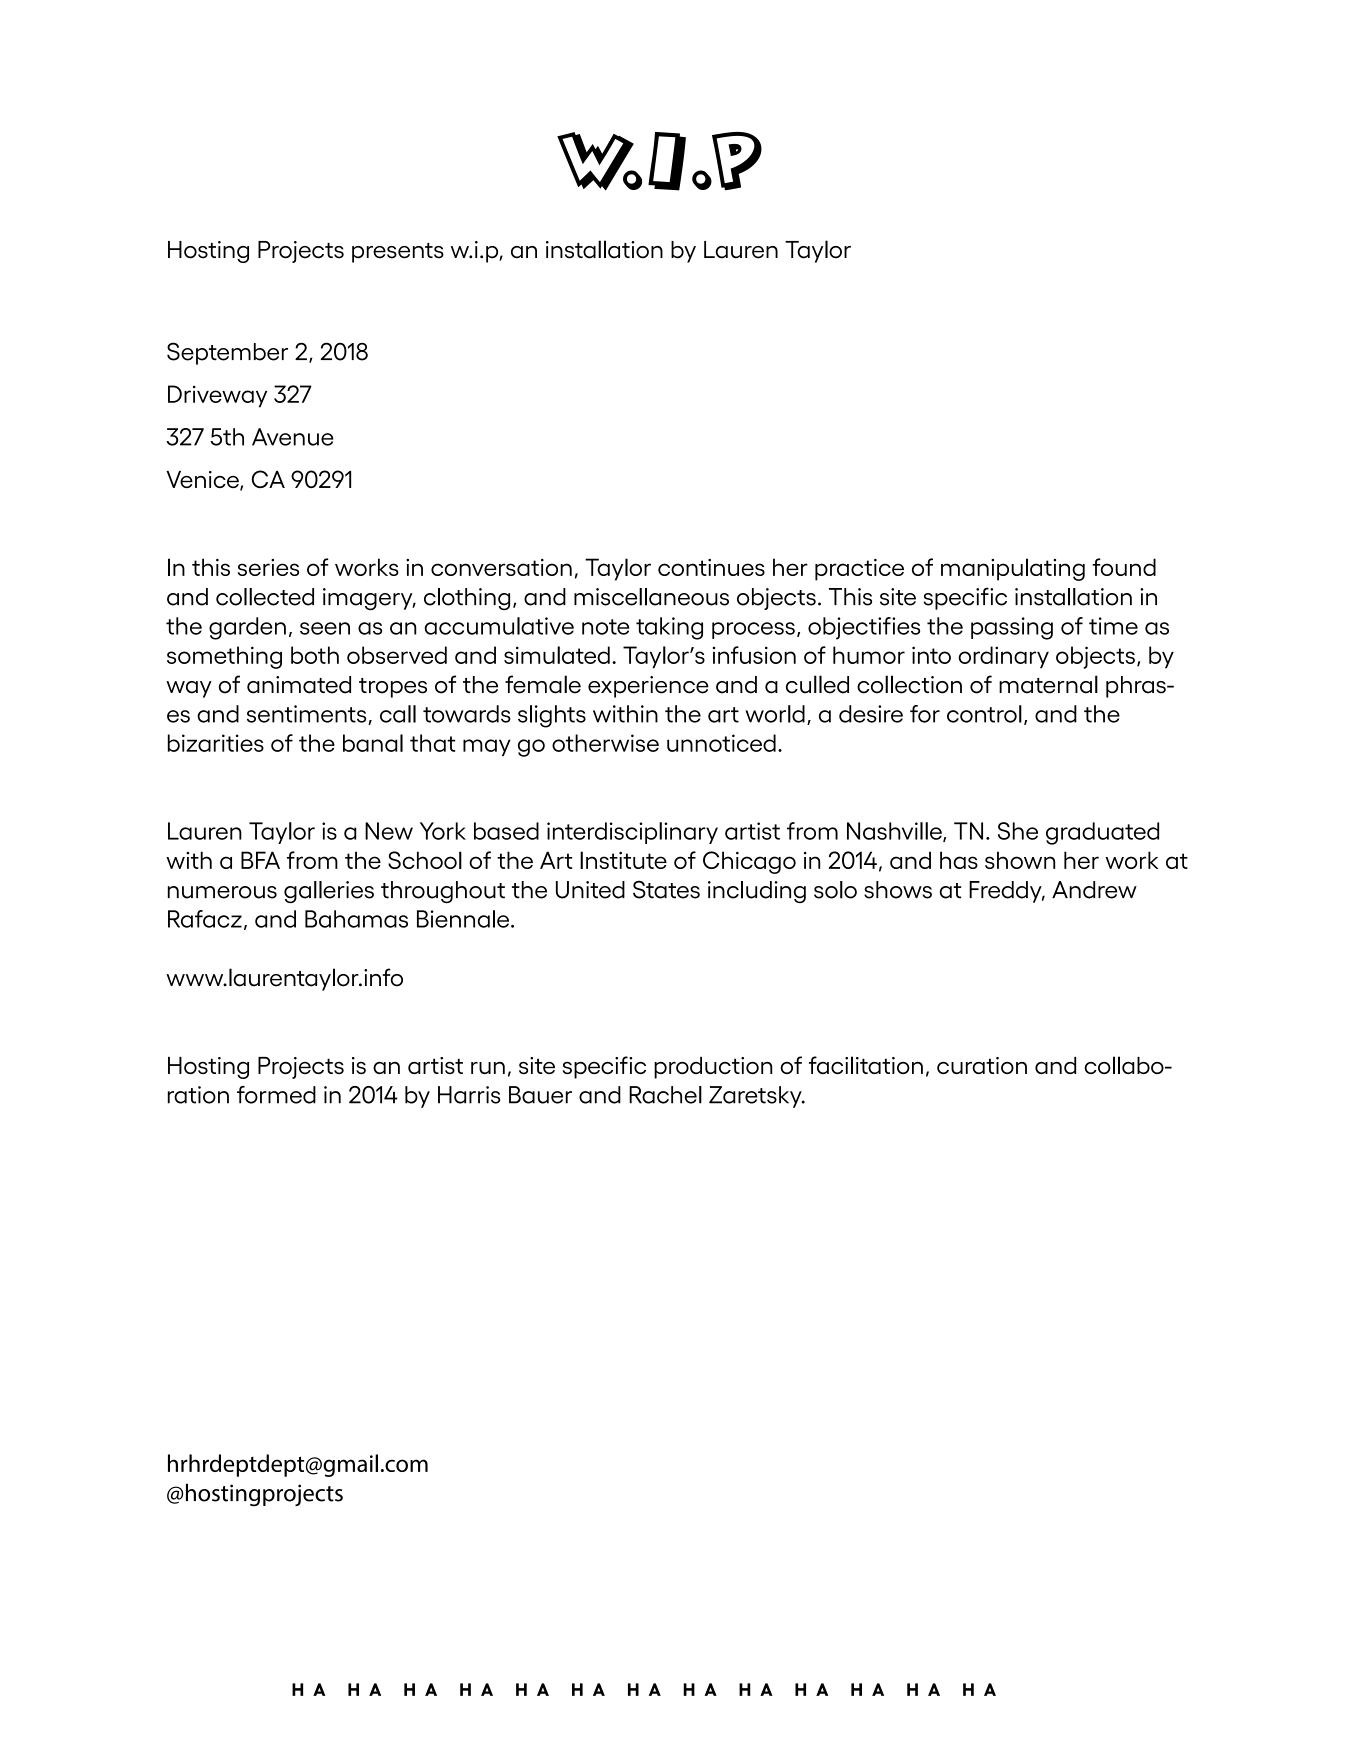  What do you see at coordinates (1013, 569) in the screenshot?
I see `manipulating` at bounding box center [1013, 569].
